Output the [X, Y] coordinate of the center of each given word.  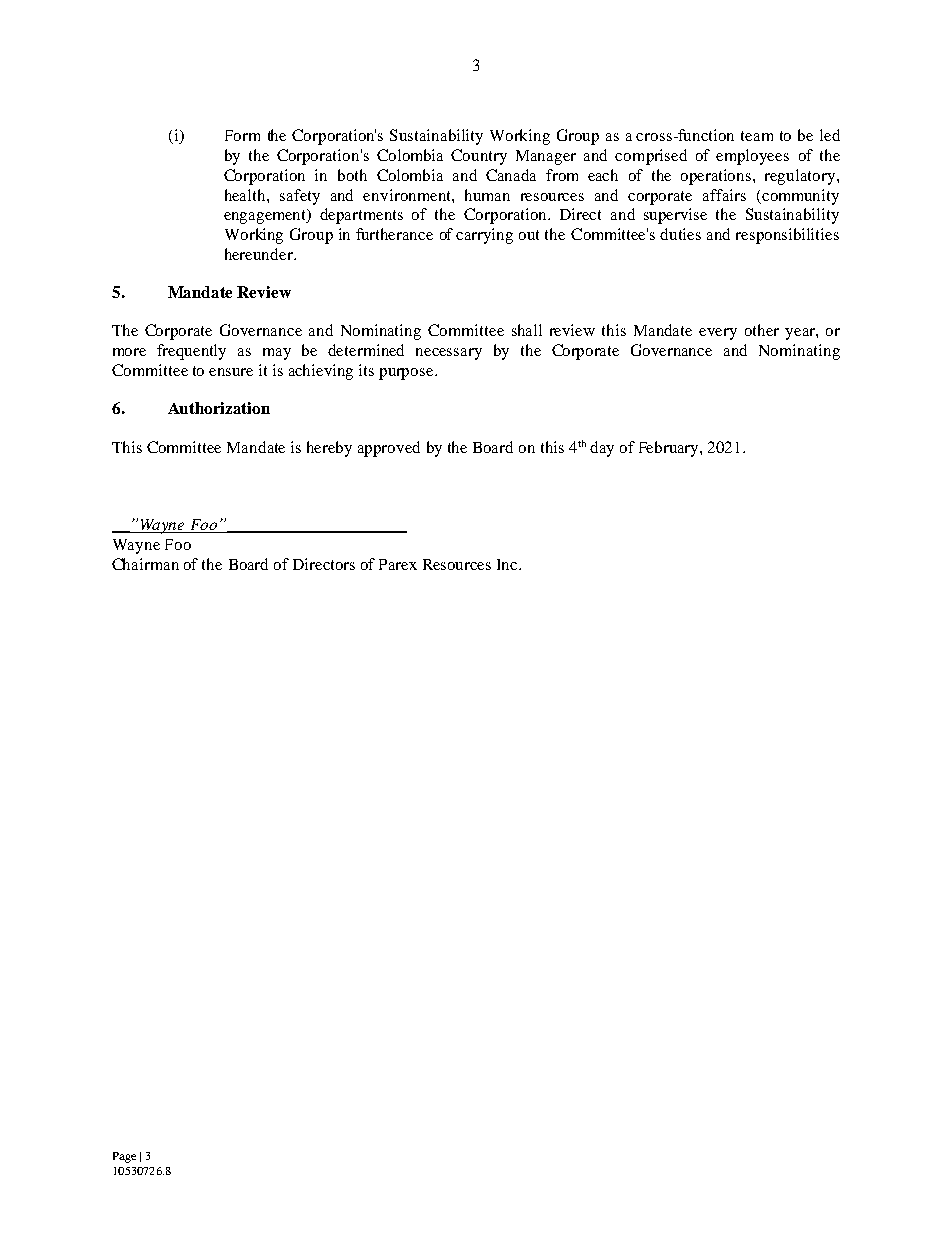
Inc [508, 564]
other [762, 330]
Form [242, 135]
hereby [329, 449]
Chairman [145, 564]
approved [389, 449]
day [602, 449]
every [718, 334]
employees [752, 157]
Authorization [219, 408]
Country [479, 157]
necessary [449, 354]
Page [124, 1157]
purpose [407, 374]
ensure [231, 372]
